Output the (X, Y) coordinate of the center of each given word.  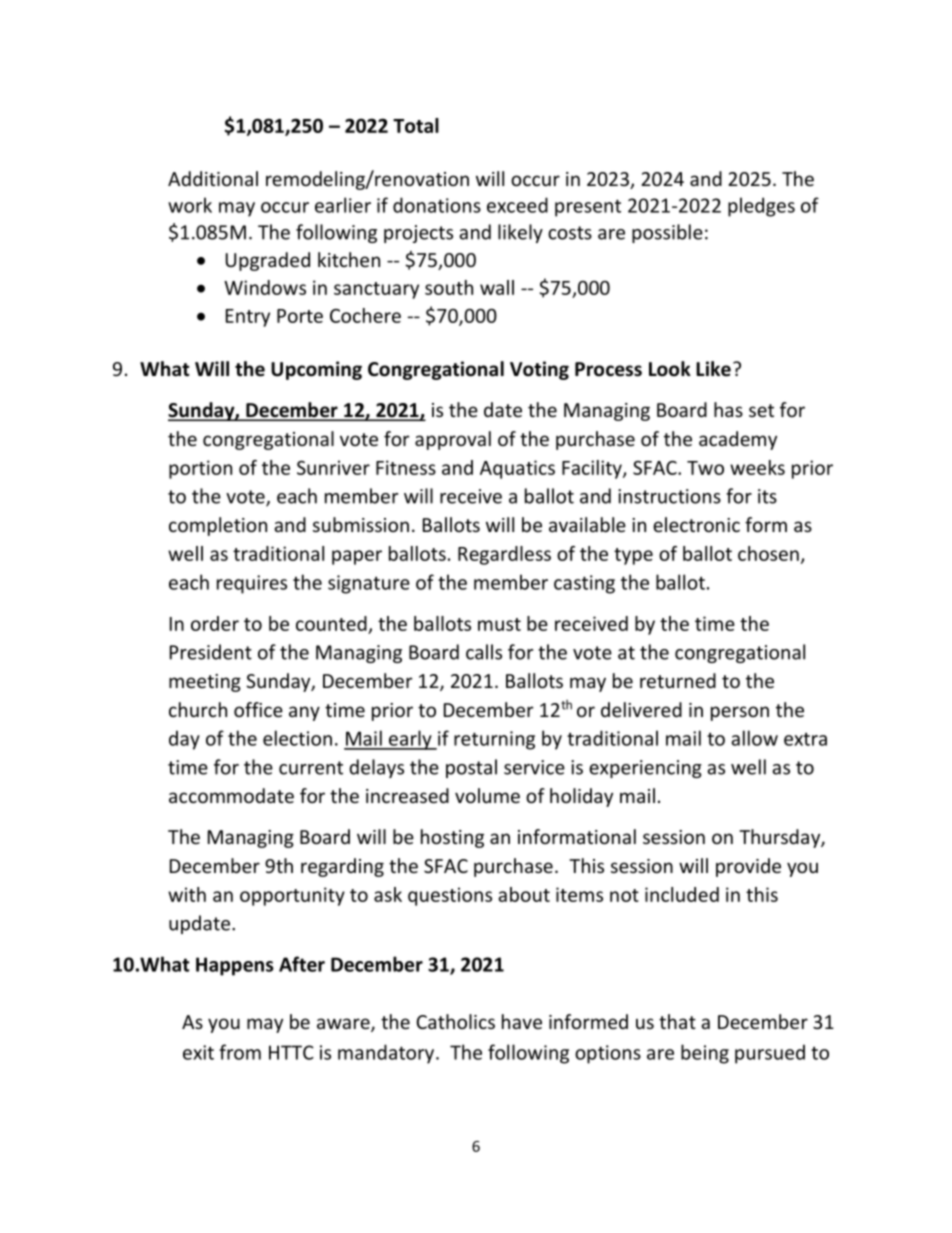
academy (738, 440)
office (258, 709)
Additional (213, 178)
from (240, 1052)
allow (754, 738)
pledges (761, 207)
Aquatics (517, 469)
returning (494, 740)
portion (200, 469)
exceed (517, 205)
